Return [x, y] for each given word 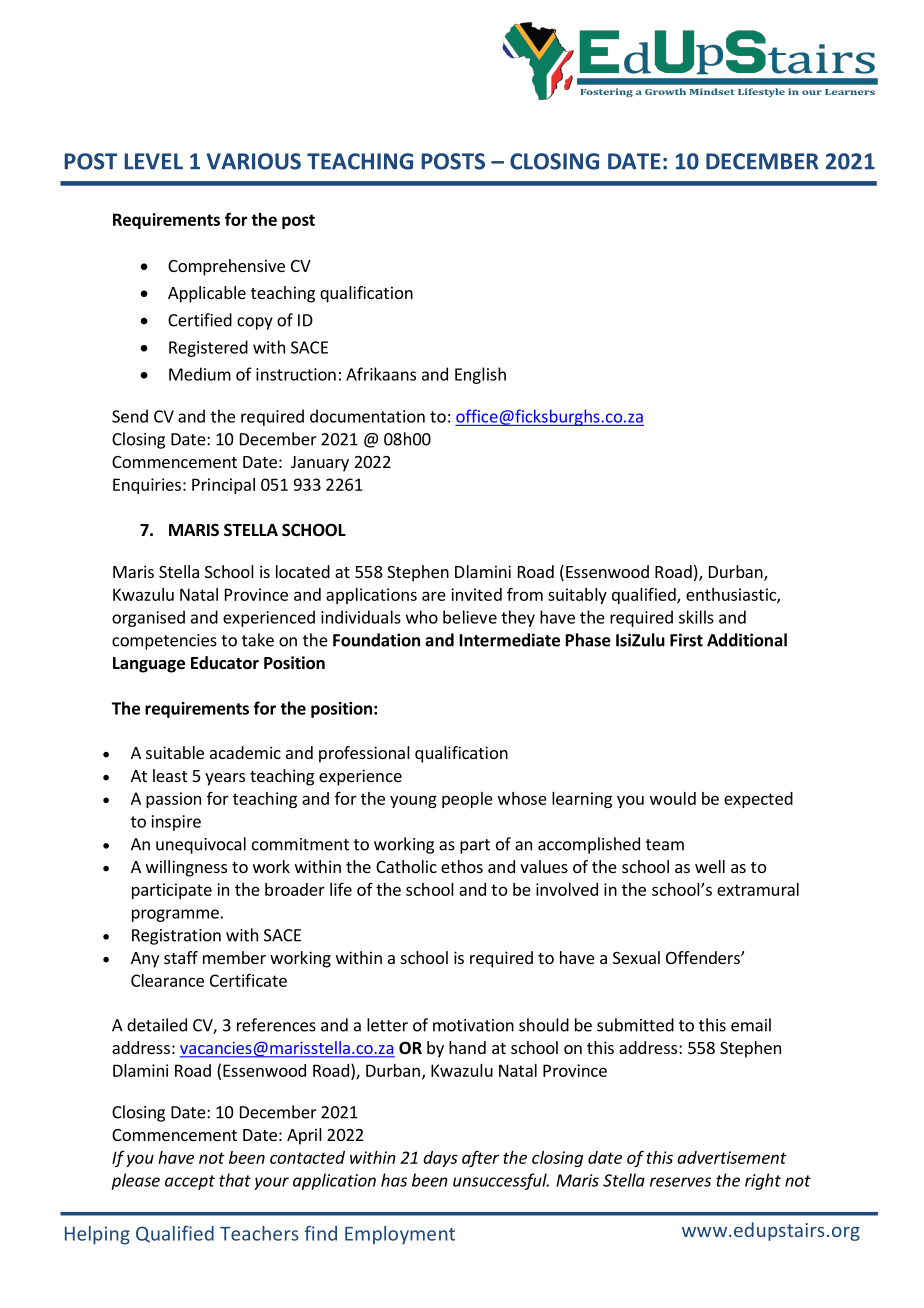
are [434, 596]
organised [148, 618]
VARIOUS [253, 161]
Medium [200, 374]
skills [696, 617]
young [413, 801]
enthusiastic [732, 595]
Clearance [167, 980]
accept [190, 1182]
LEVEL [153, 161]
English [480, 375]
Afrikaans [381, 374]
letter [387, 1025]
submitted [635, 1025]
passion [173, 800]
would [673, 798]
